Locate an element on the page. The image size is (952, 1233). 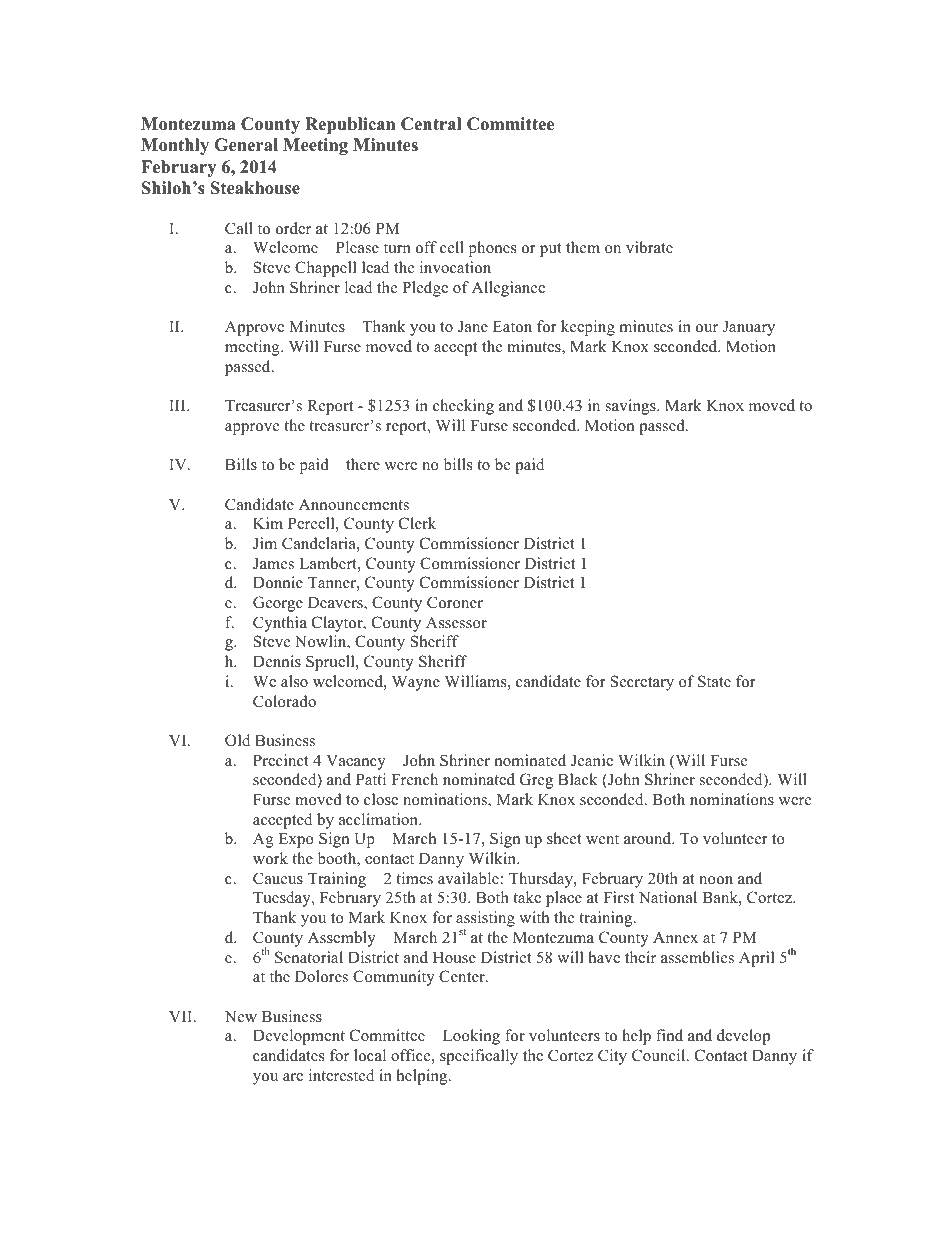
Central is located at coordinates (431, 124).
